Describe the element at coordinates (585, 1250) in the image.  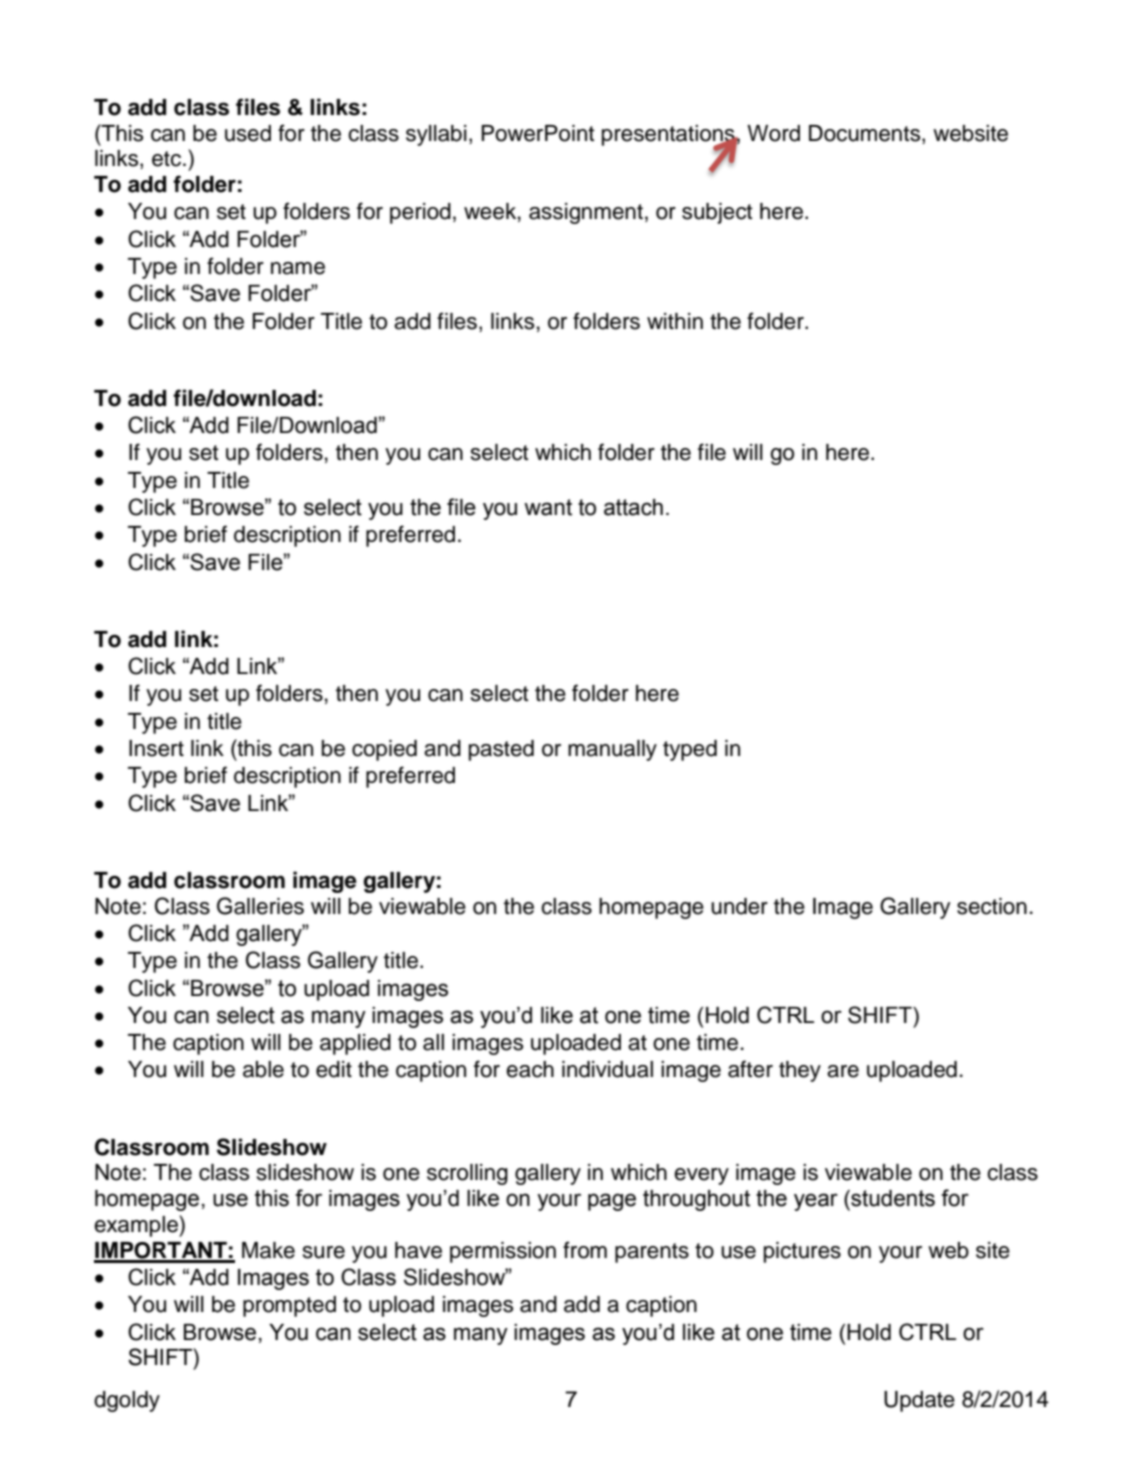
I see `from` at that location.
